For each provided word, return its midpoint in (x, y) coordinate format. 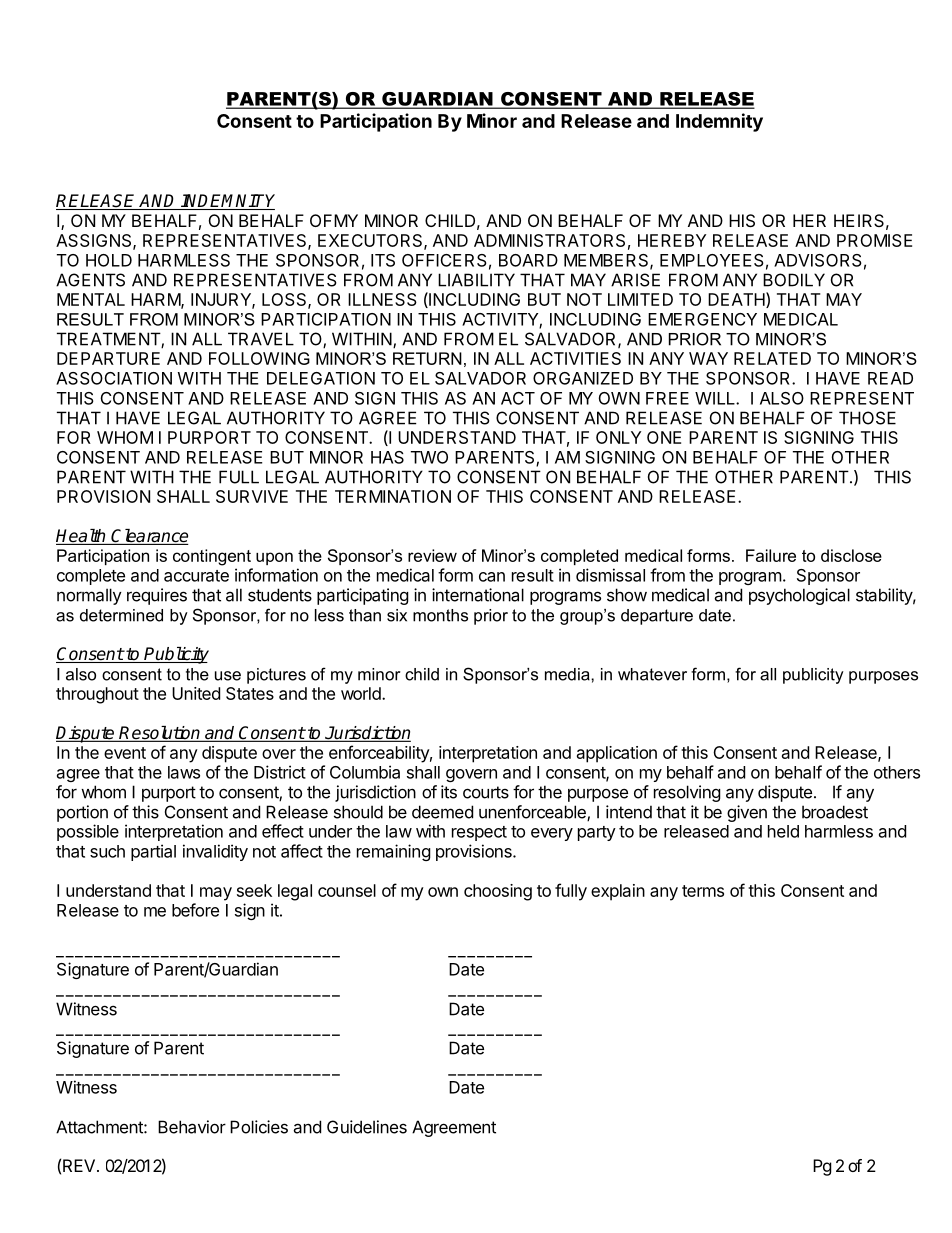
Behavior (192, 1127)
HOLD (109, 260)
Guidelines (367, 1127)
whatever (652, 674)
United (196, 693)
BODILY (794, 280)
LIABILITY (476, 280)
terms (703, 891)
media (568, 674)
